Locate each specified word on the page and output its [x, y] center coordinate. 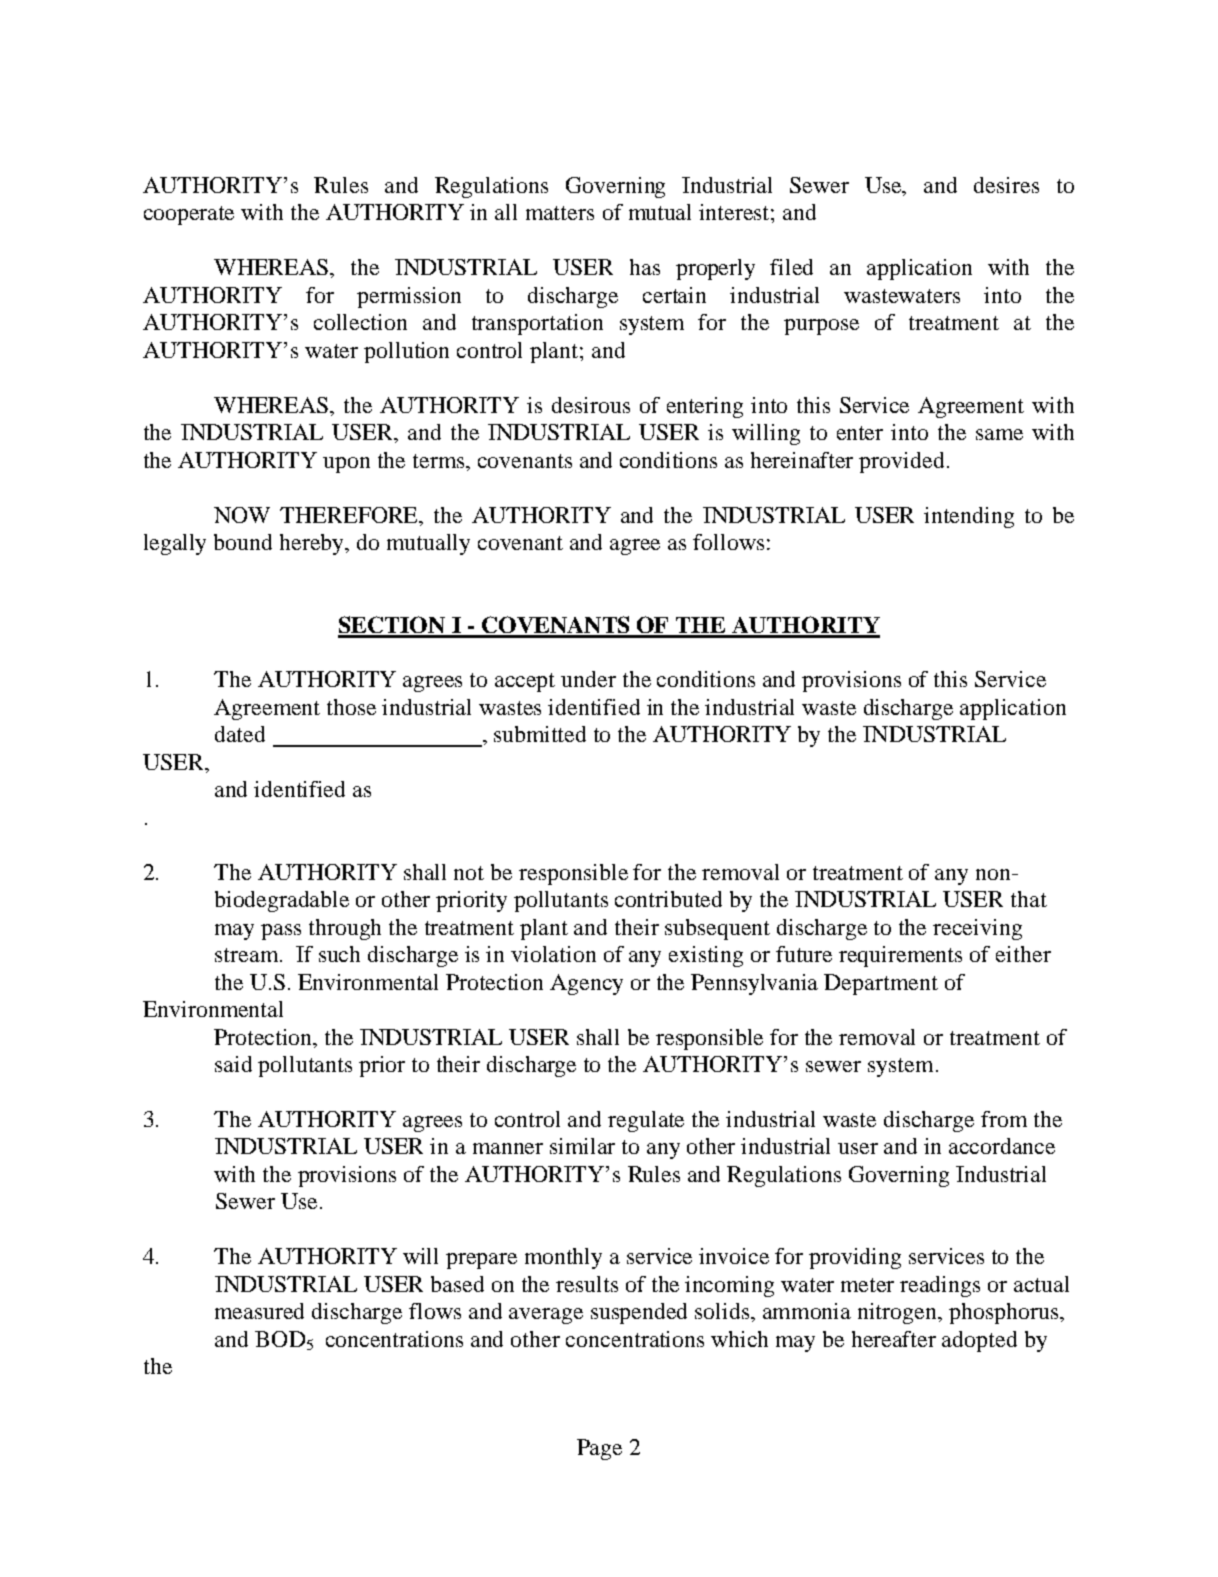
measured [259, 1311]
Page [599, 1449]
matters [560, 213]
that [1029, 899]
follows [728, 542]
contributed [668, 899]
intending [969, 517]
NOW [242, 515]
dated [240, 734]
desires [1006, 185]
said [233, 1064]
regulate [646, 1121]
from [1004, 1119]
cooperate [189, 215]
